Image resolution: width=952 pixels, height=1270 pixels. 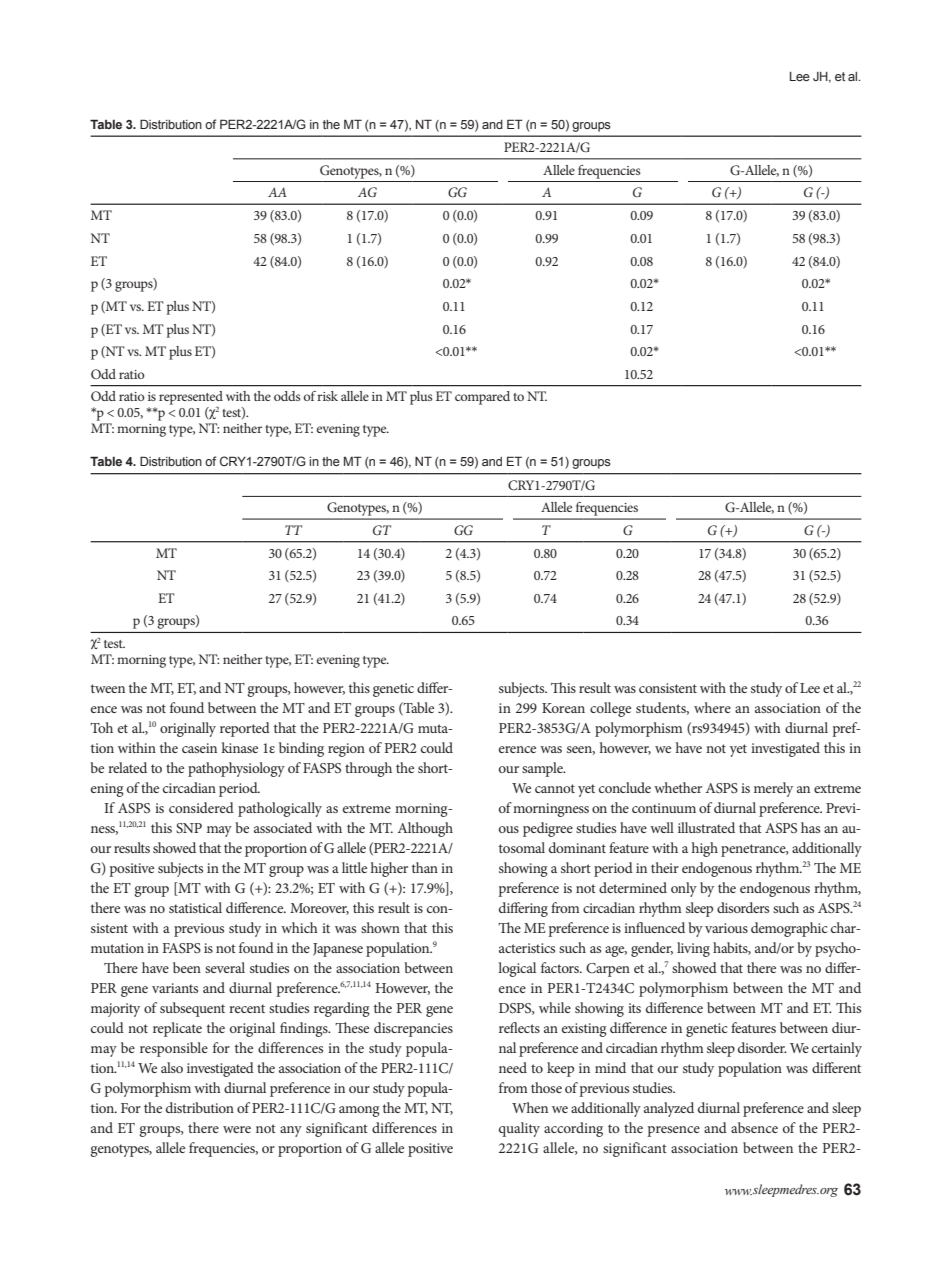 What do you see at coordinates (482, 398) in the screenshot?
I see `compared` at bounding box center [482, 398].
